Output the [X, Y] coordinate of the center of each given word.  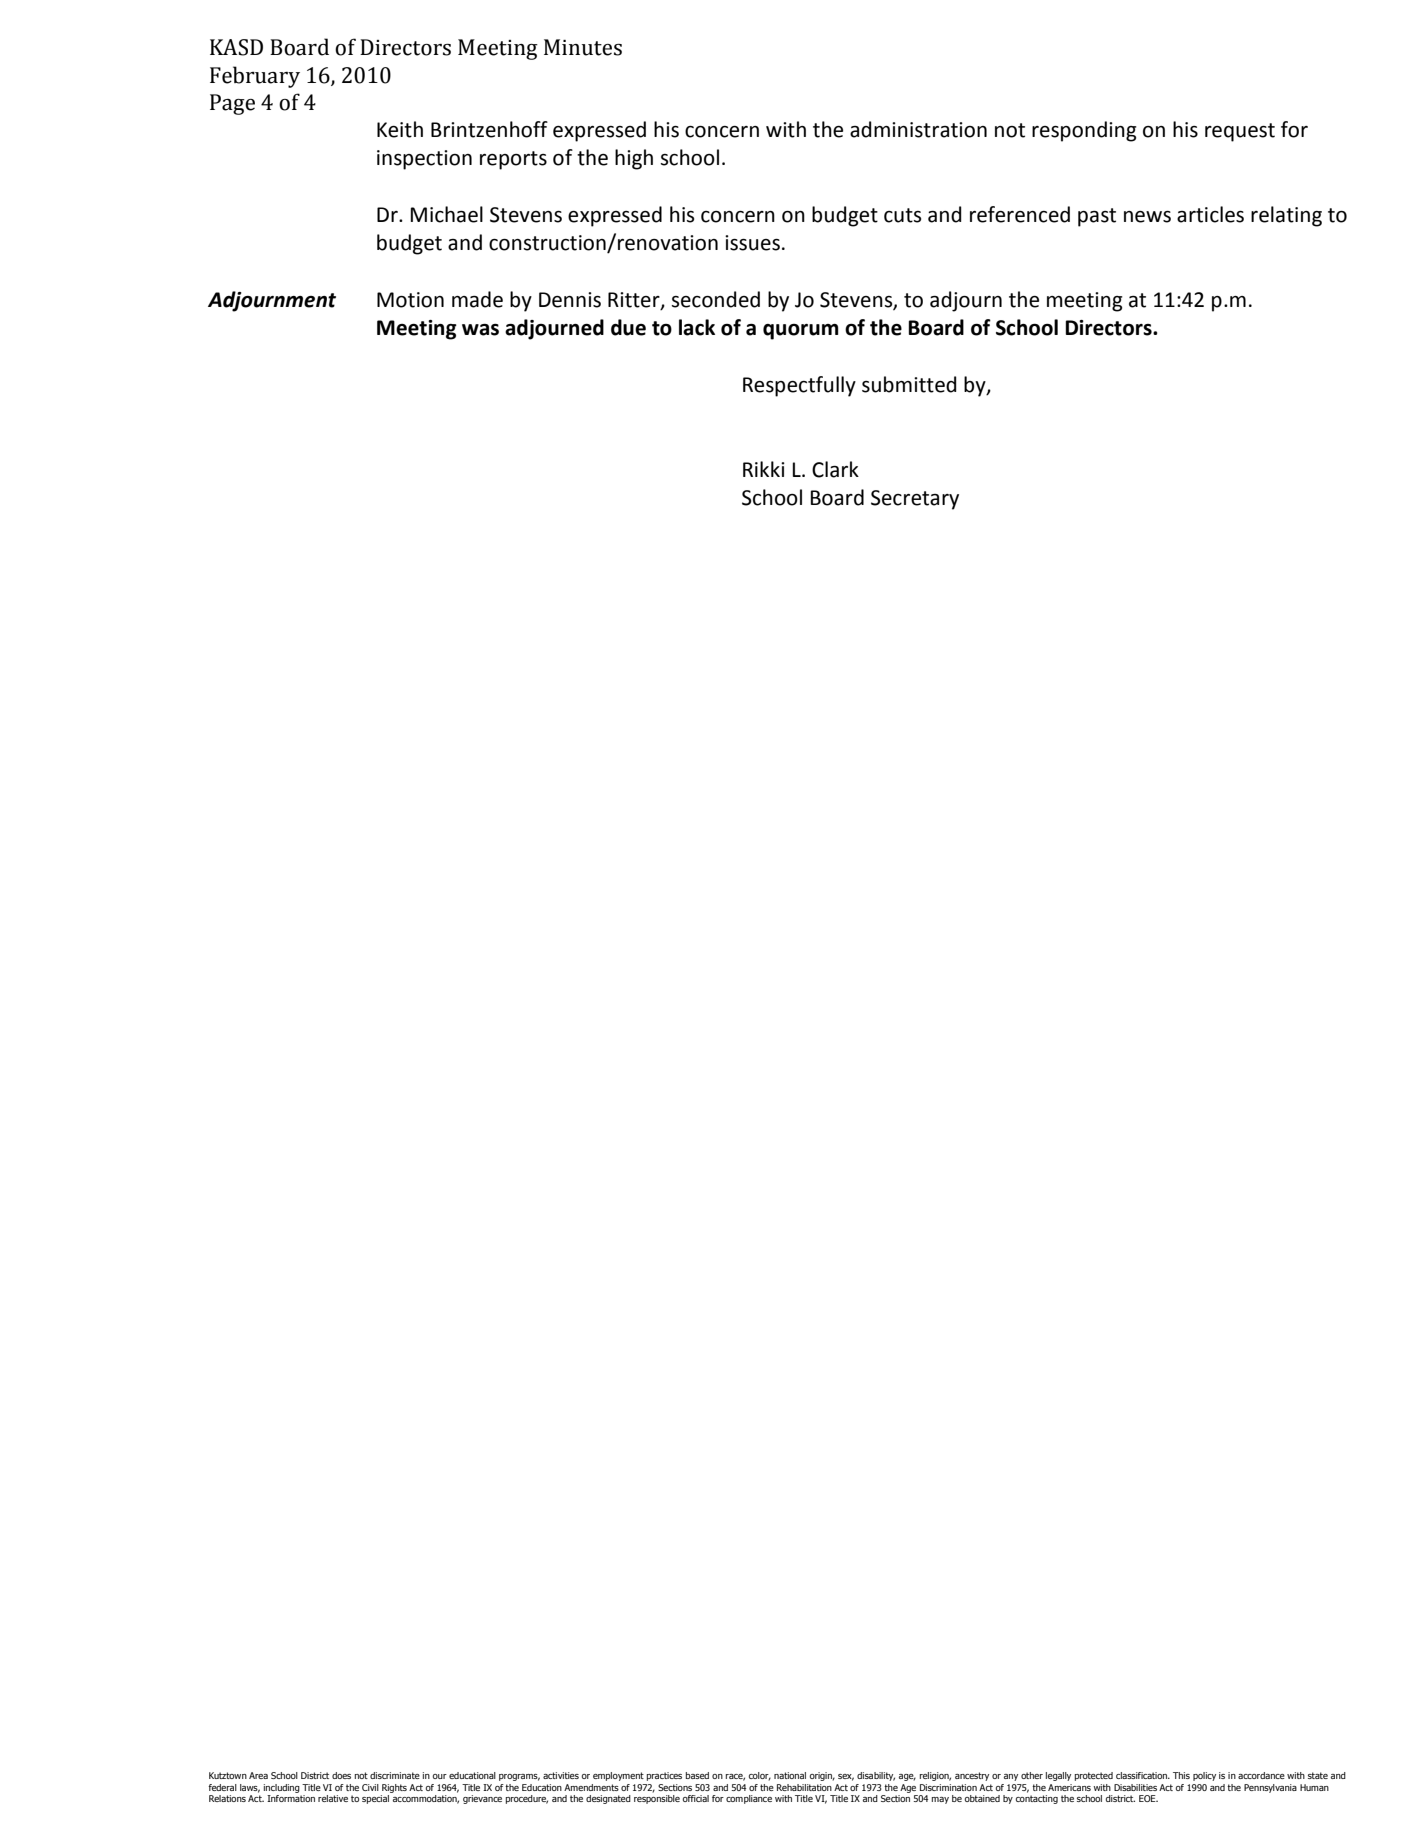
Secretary [915, 500]
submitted [909, 384]
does [341, 1775]
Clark [835, 469]
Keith [400, 129]
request [1240, 132]
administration [918, 129]
